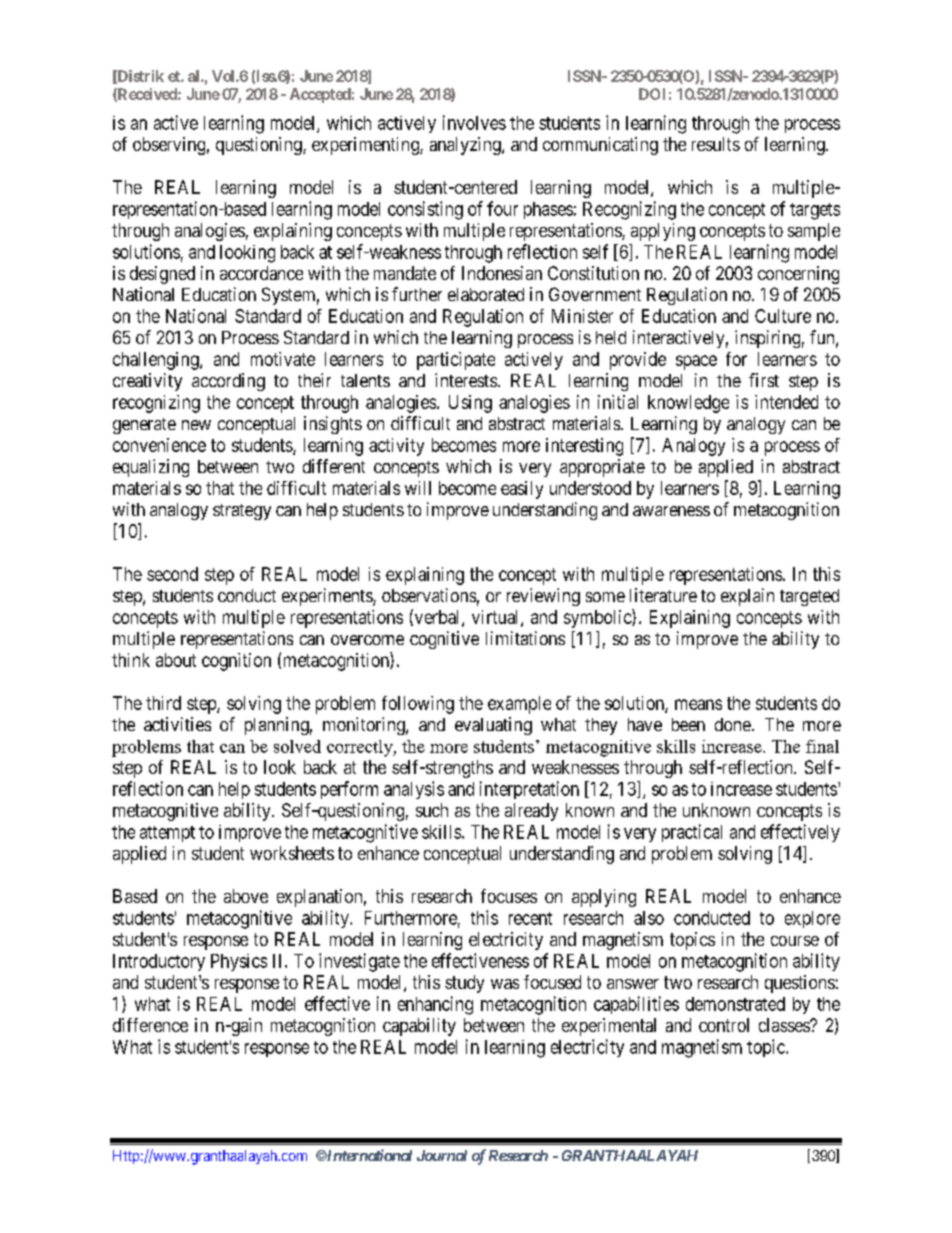  Describe the element at coordinates (466, 146) in the screenshot. I see `analyzing` at that location.
